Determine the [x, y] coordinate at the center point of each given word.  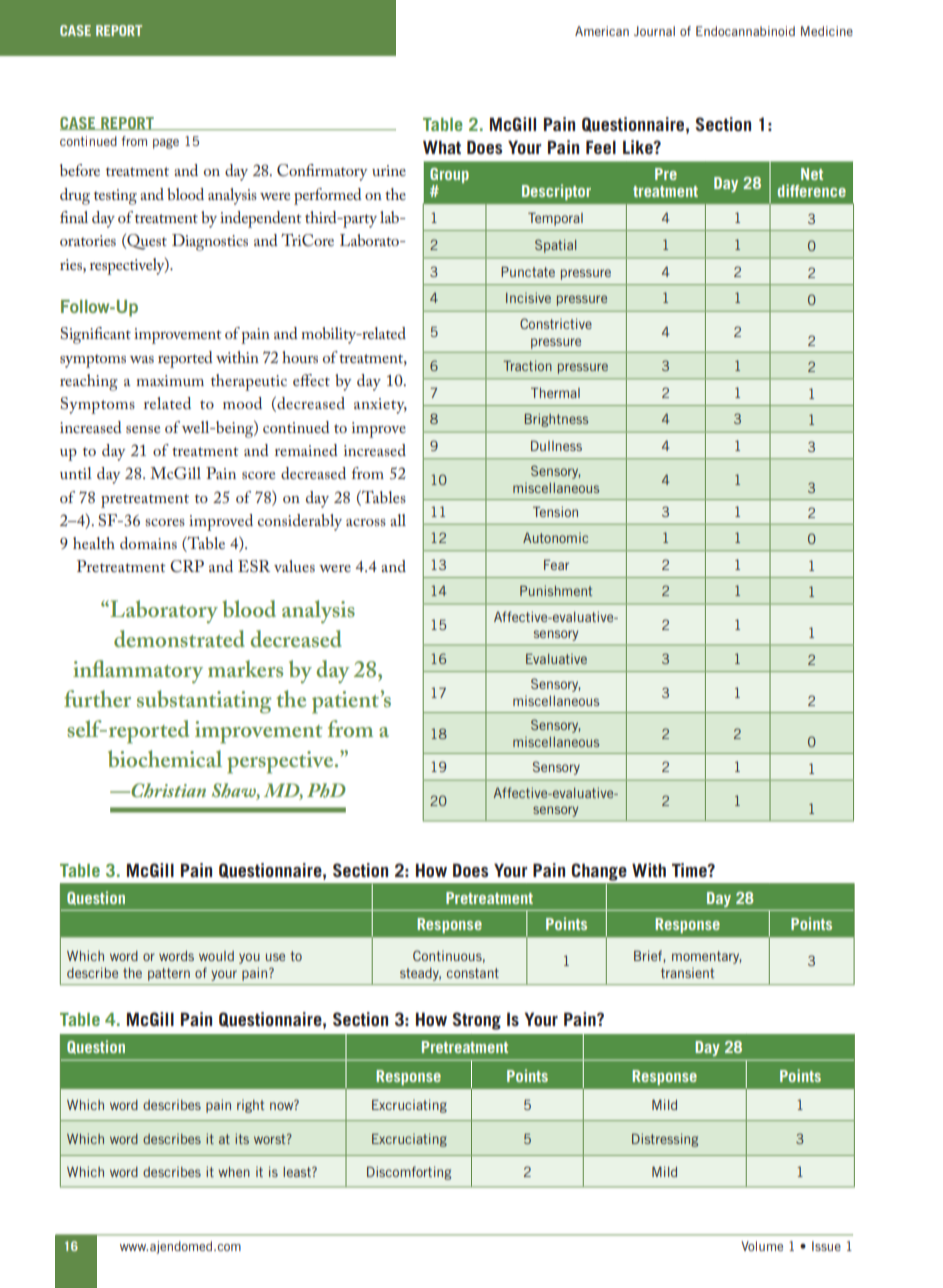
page [166, 144]
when [234, 1172]
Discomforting [409, 1173]
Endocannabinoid [745, 31]
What [442, 147]
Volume [762, 1246]
